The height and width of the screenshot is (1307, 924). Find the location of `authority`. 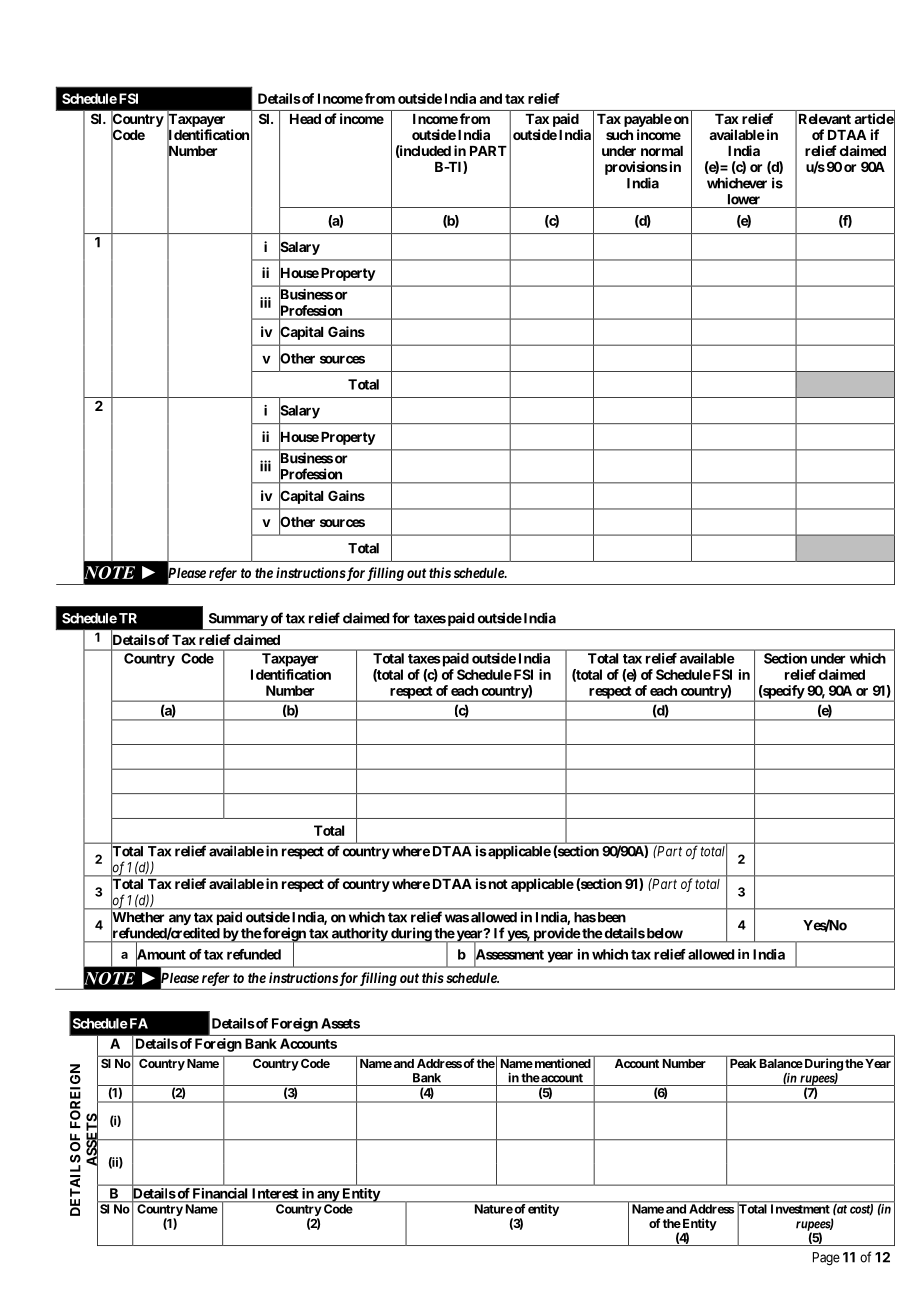

authority is located at coordinates (359, 935).
